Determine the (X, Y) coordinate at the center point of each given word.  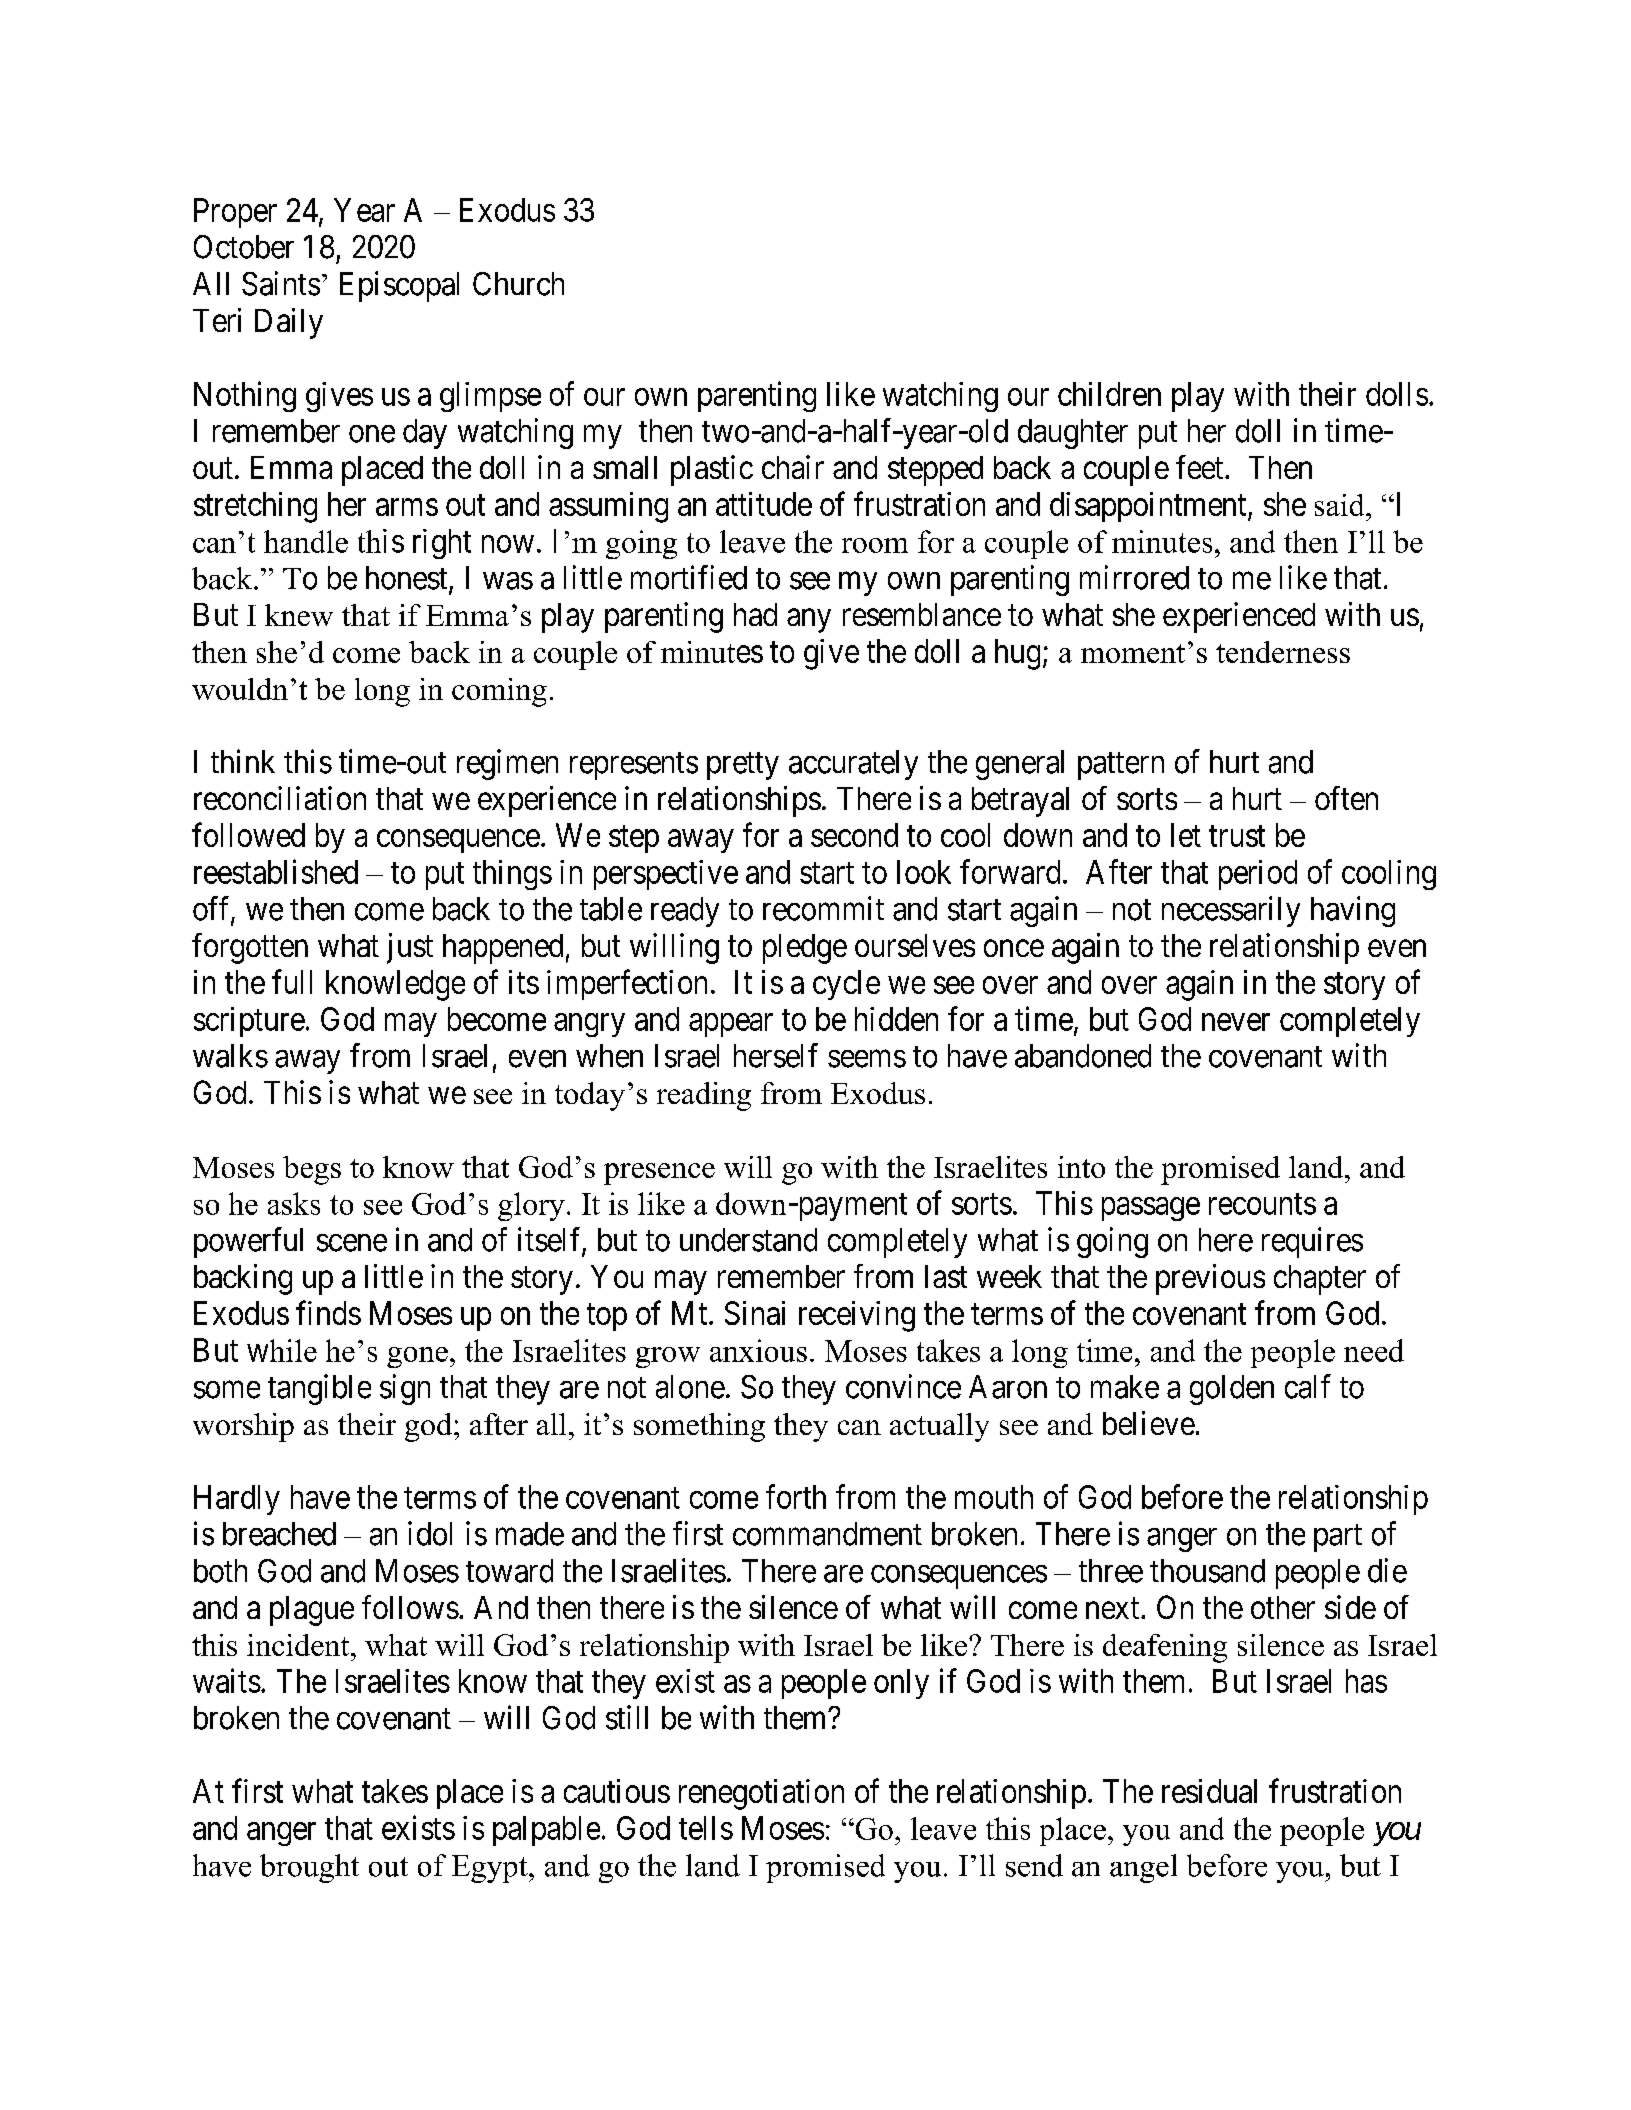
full (292, 982)
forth (796, 1496)
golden (1232, 1390)
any (809, 621)
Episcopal (399, 286)
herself (776, 1055)
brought (309, 1868)
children (1109, 394)
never (1236, 1022)
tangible (319, 1389)
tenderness (1283, 652)
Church (518, 284)
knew (299, 615)
